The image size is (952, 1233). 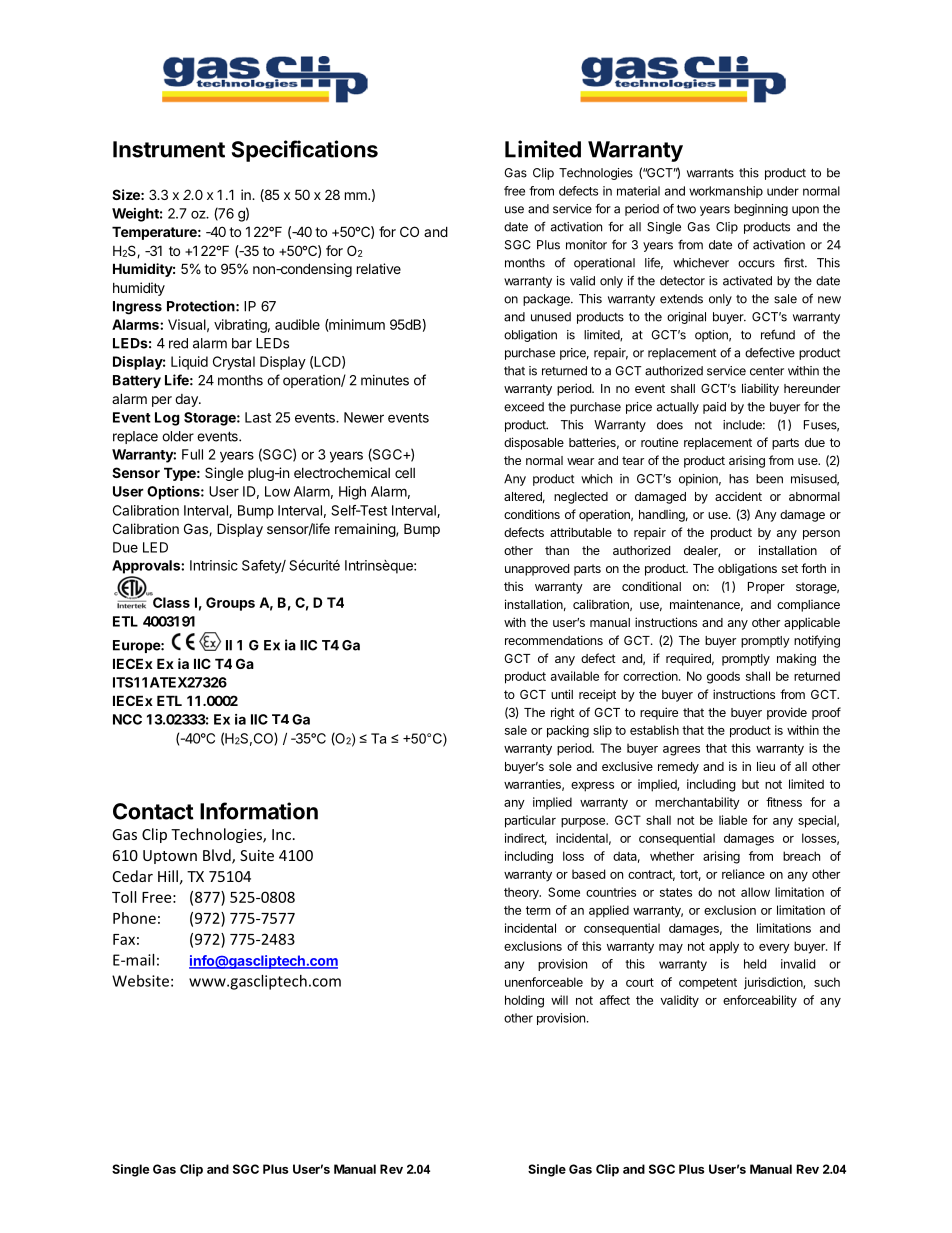 I want to click on holding, so click(x=524, y=1001).
